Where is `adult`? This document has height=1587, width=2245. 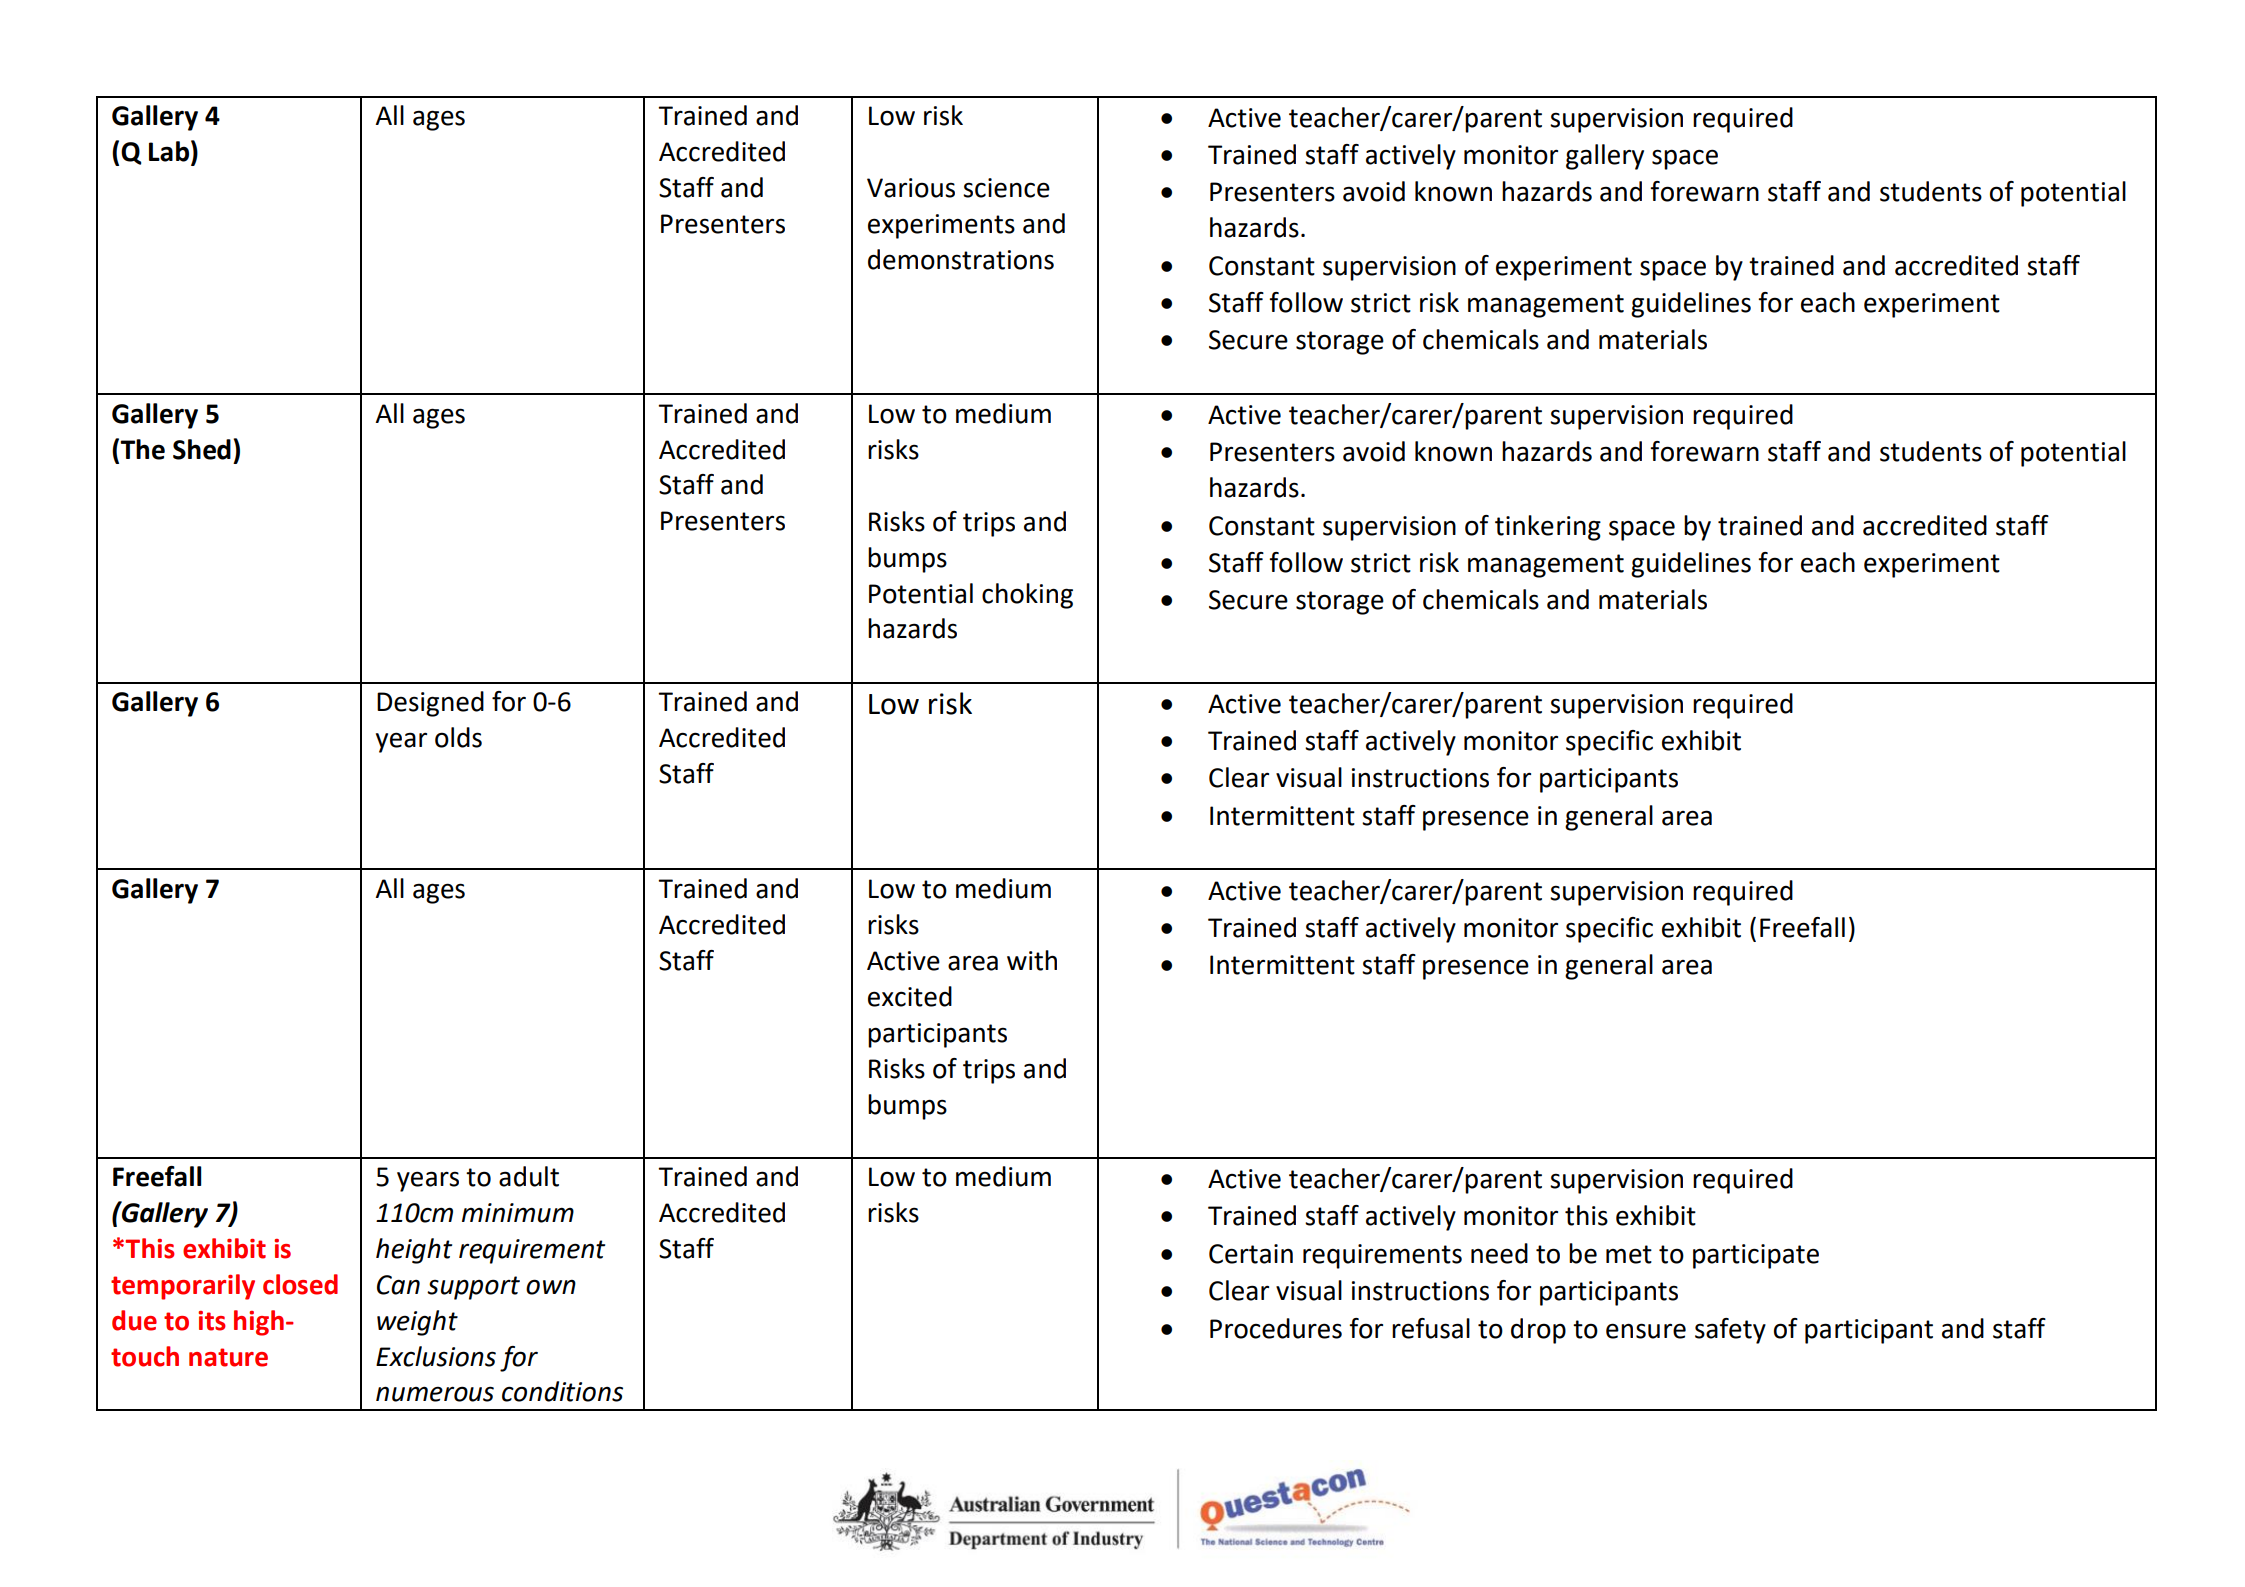 adult is located at coordinates (529, 1176).
